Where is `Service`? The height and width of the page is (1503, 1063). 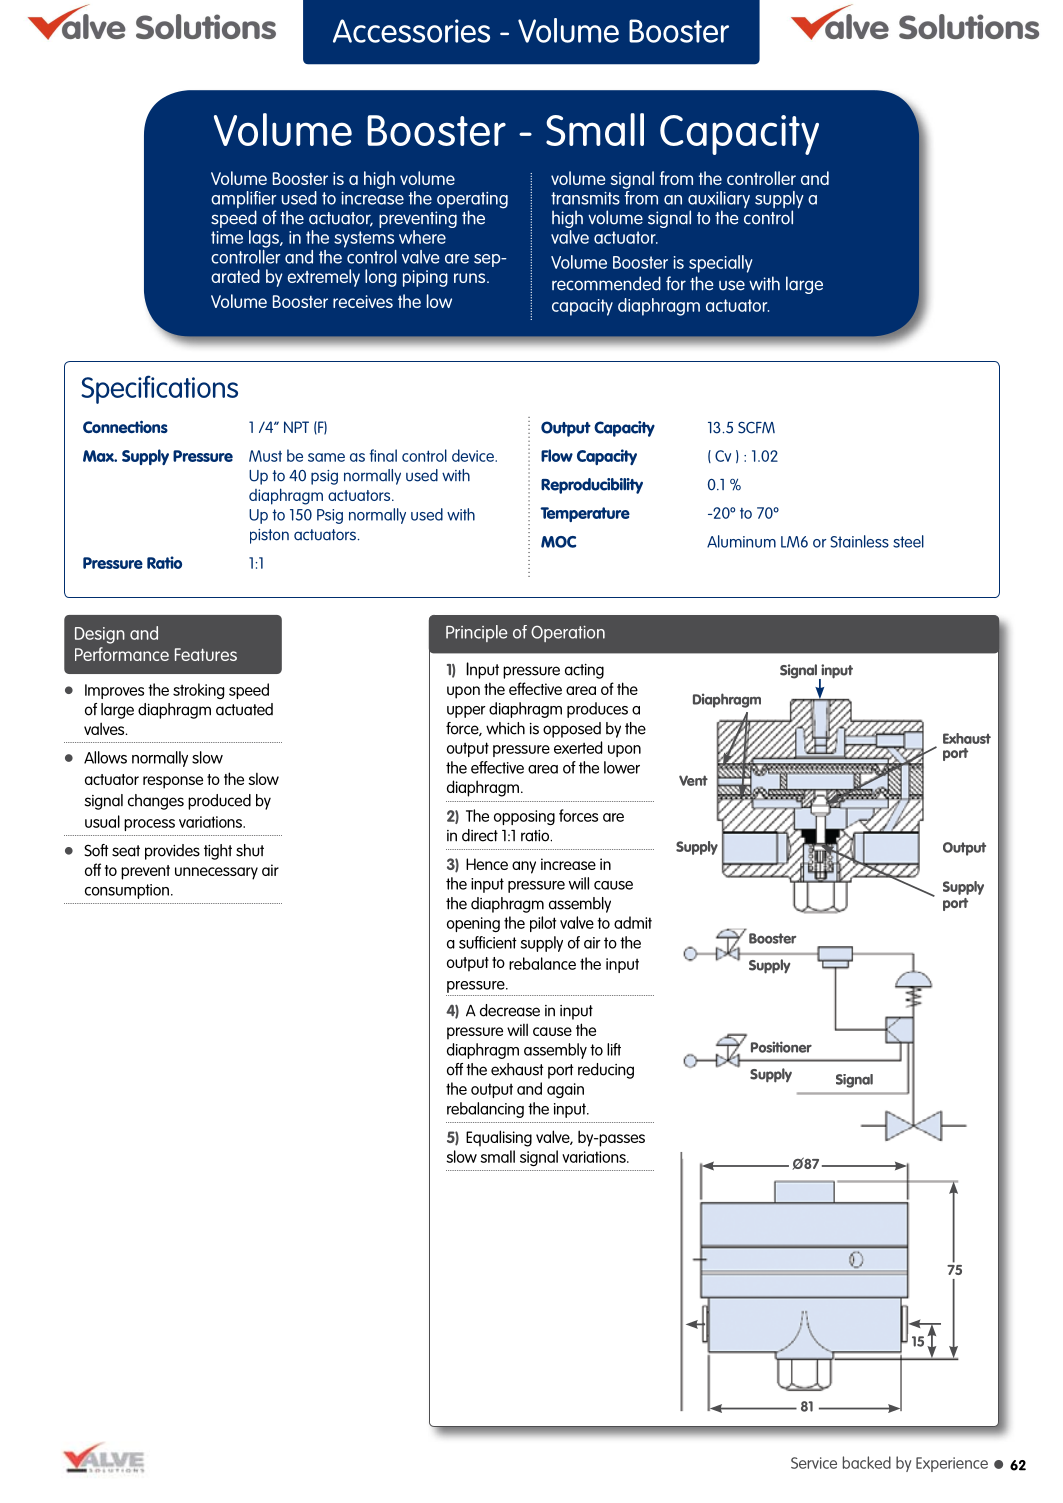
Service is located at coordinates (814, 1463).
